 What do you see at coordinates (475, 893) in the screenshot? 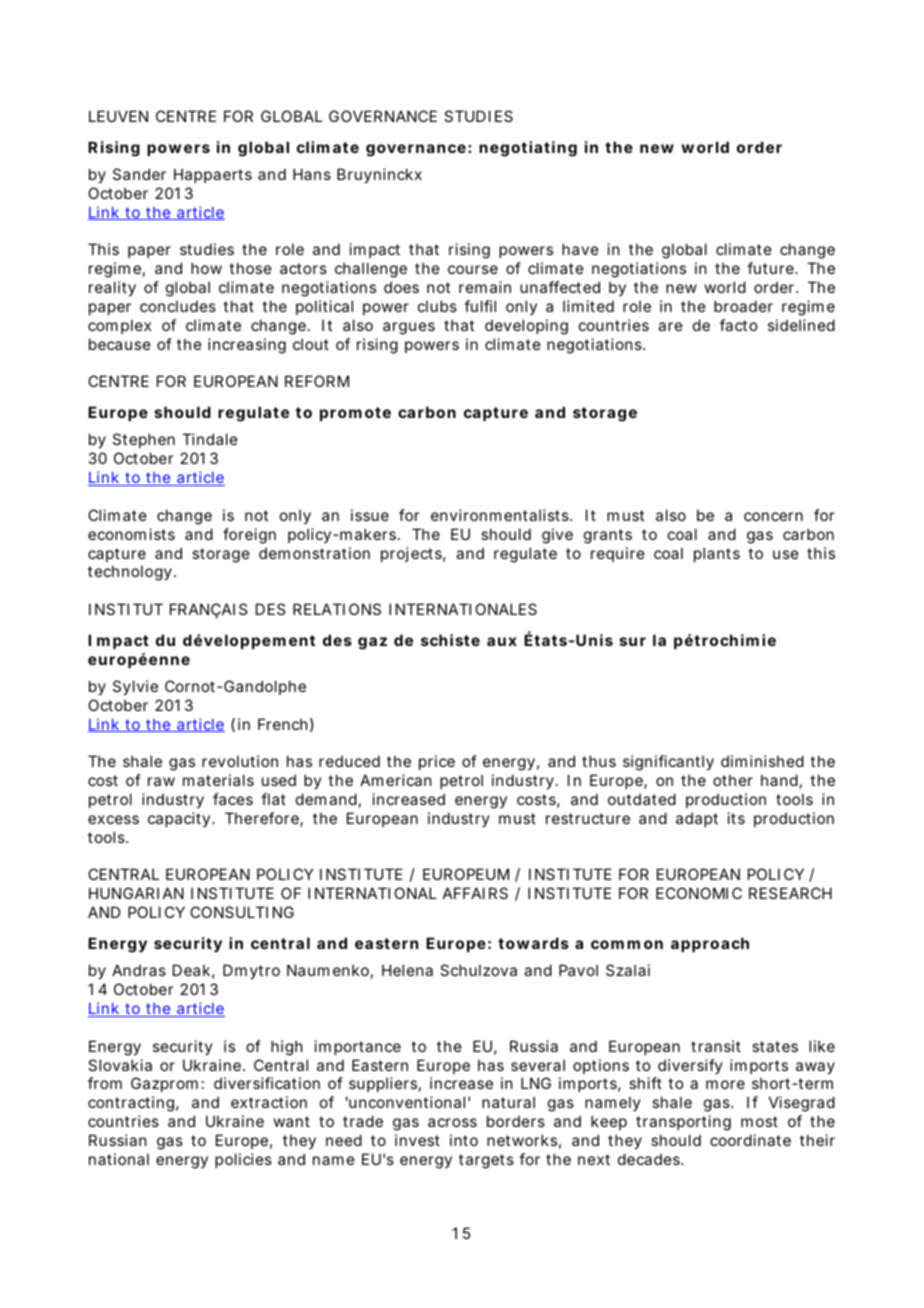
I see `AFFAIRS` at bounding box center [475, 893].
